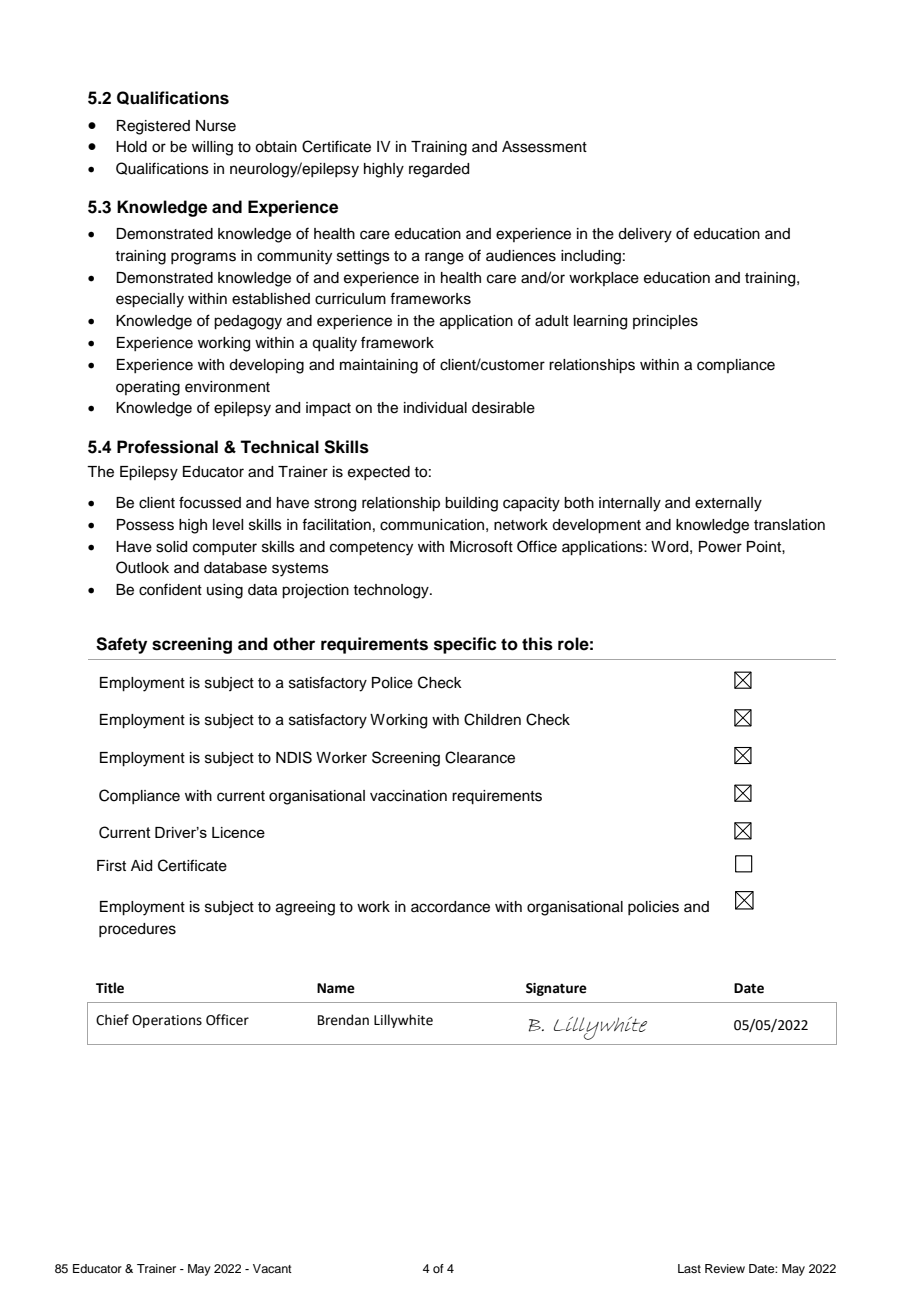  Describe the element at coordinates (645, 235) in the page. I see `delivery` at that location.
